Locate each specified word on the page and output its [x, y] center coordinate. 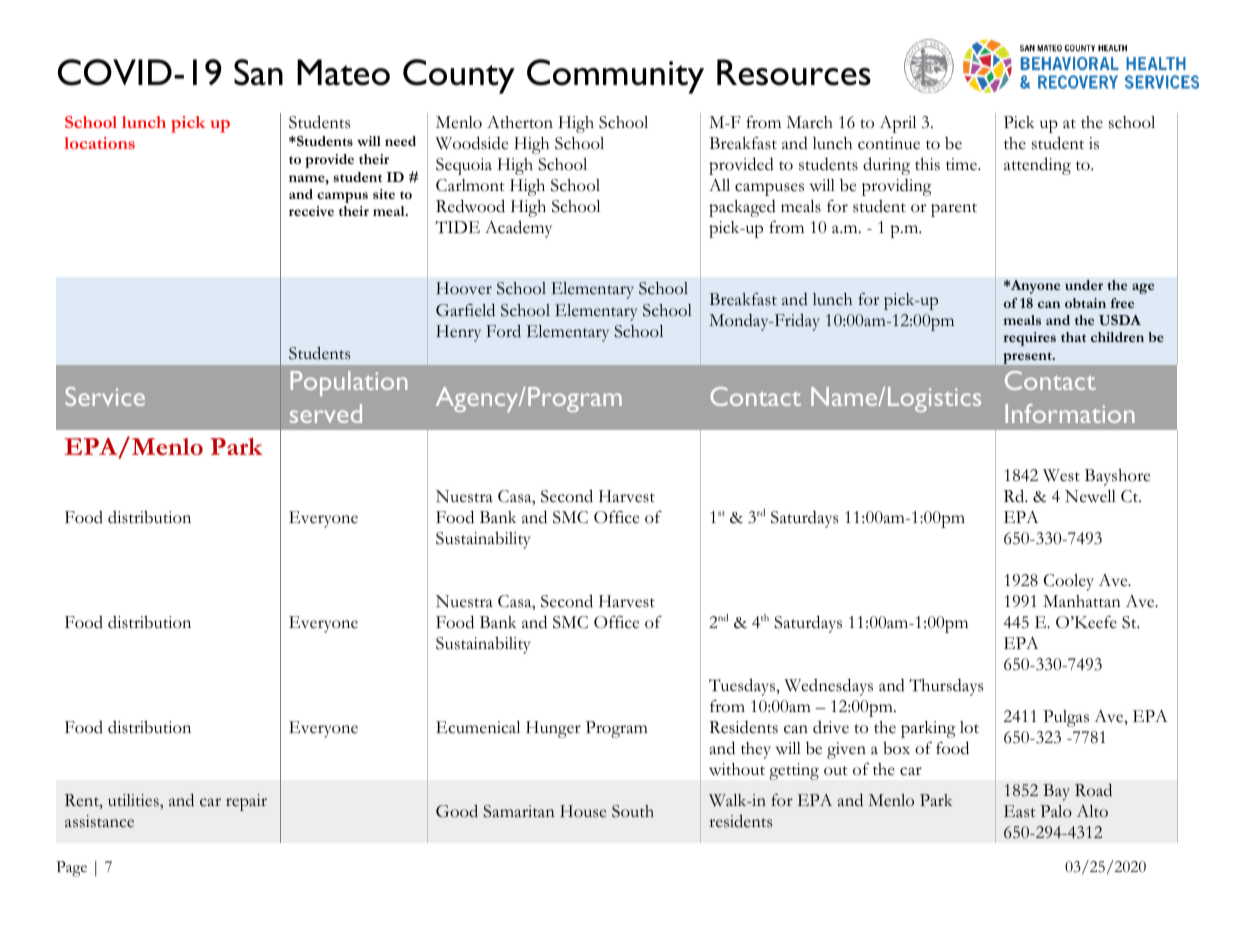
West [1061, 475]
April [897, 124]
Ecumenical [478, 727]
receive [311, 211]
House [583, 811]
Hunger [553, 729]
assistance [99, 821]
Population [349, 383]
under [1084, 285]
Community [615, 76]
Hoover [464, 288]
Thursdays [946, 687]
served [326, 413]
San [258, 72]
